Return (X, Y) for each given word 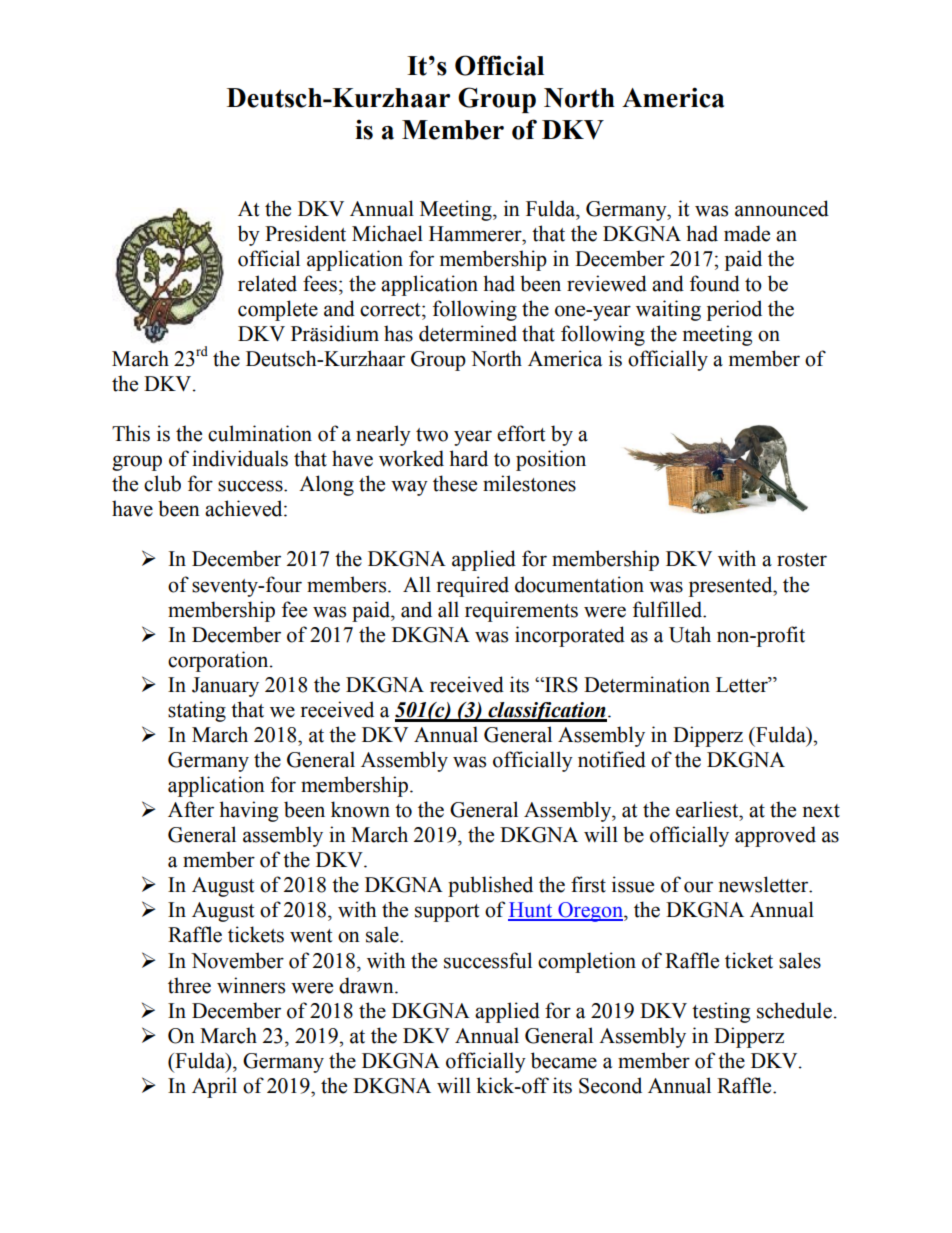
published (490, 886)
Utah (690, 634)
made (747, 233)
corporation (219, 661)
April (214, 1087)
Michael (387, 233)
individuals (240, 458)
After (191, 809)
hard (468, 458)
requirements (521, 611)
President (305, 233)
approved (775, 836)
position (551, 460)
